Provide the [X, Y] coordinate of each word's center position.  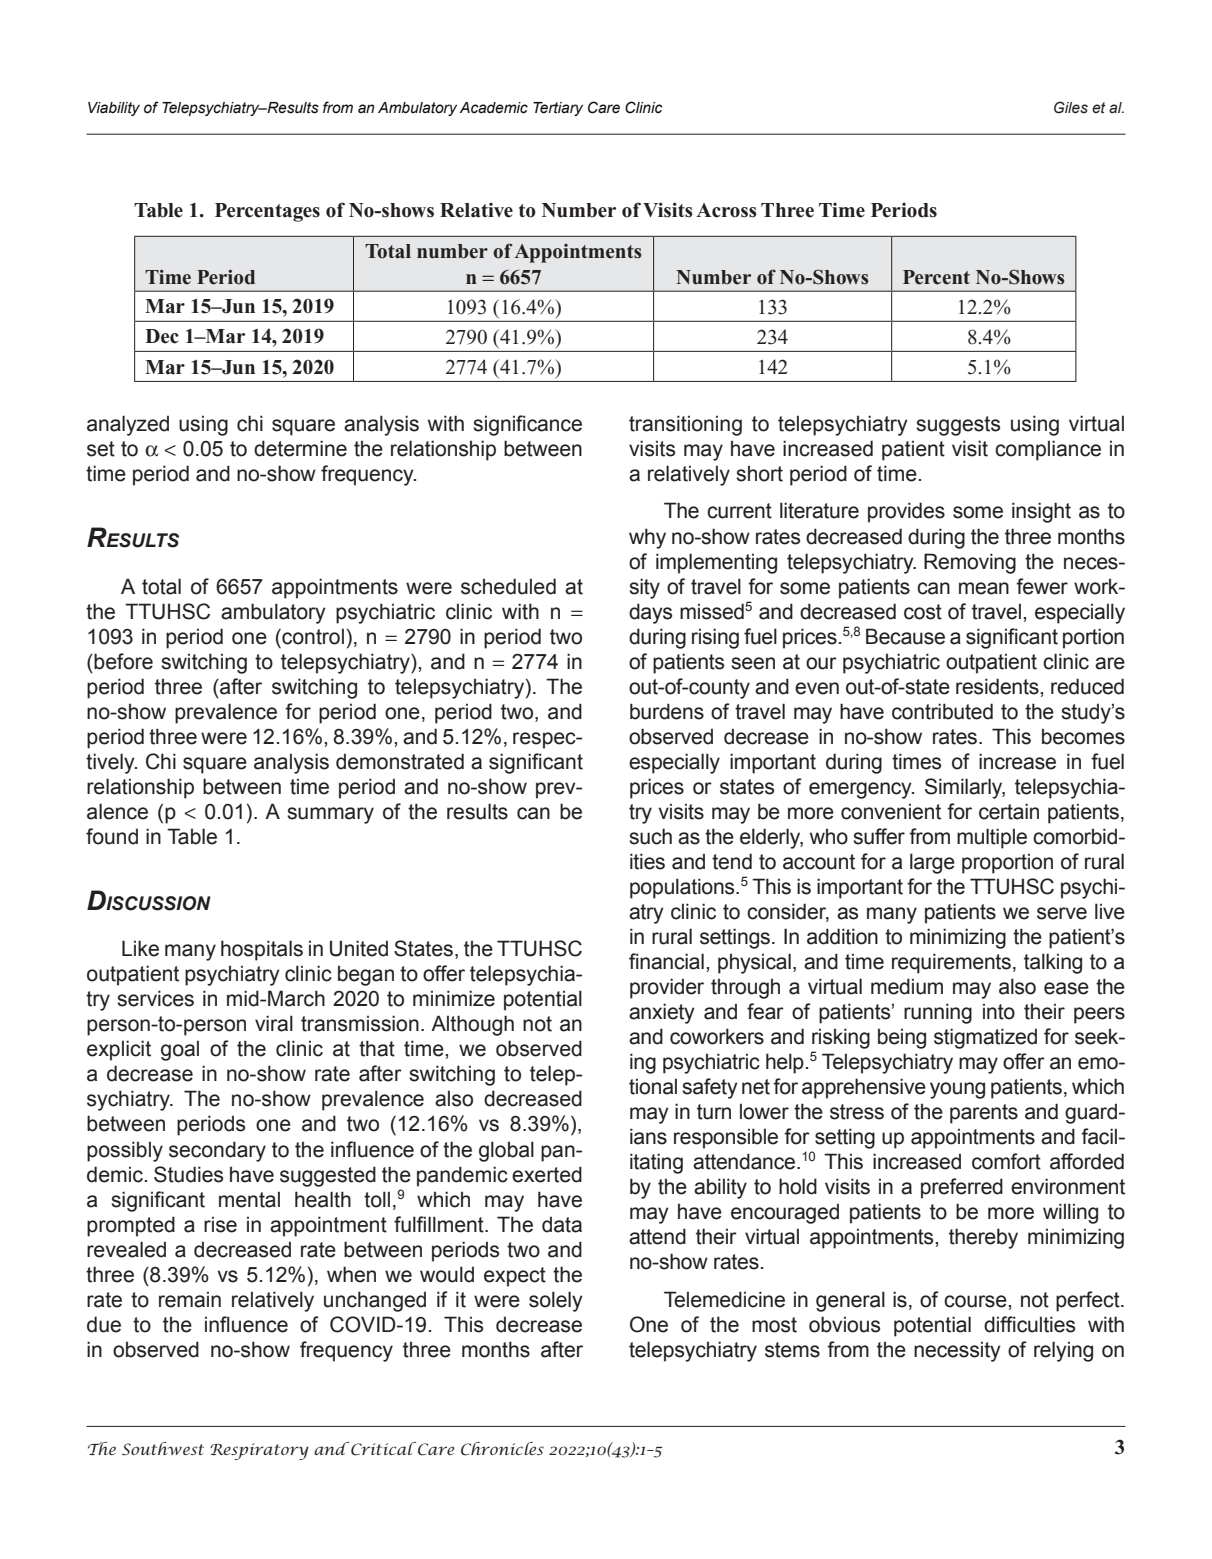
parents [984, 1114]
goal [180, 1050]
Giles [1071, 107]
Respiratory [259, 1451]
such [650, 836]
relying [1063, 1351]
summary [330, 815]
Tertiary [558, 109]
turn [714, 1112]
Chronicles [502, 1449]
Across [726, 210]
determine [300, 448]
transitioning [685, 425]
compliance [1048, 450]
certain [1009, 811]
